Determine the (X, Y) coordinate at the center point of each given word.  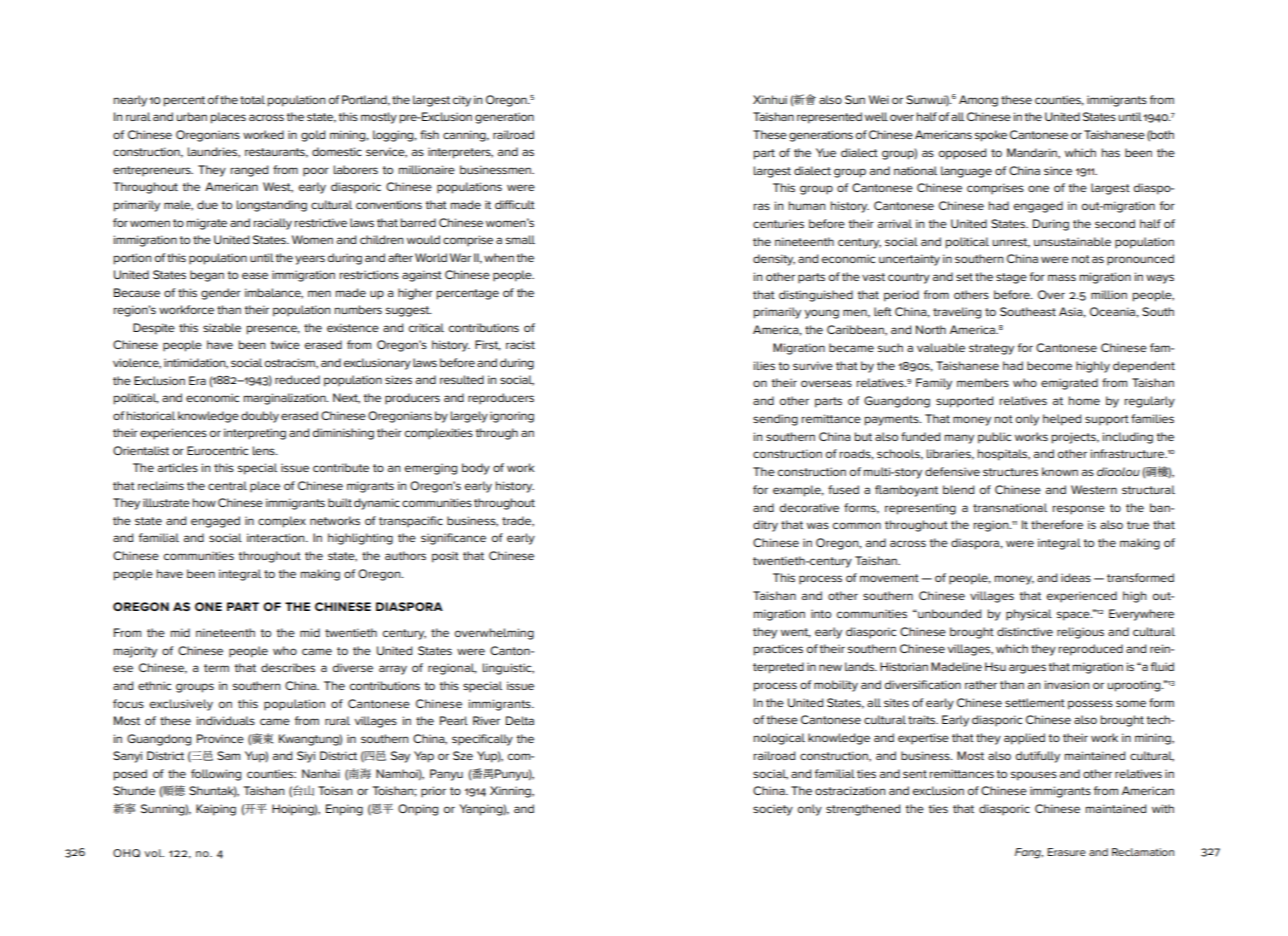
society (773, 810)
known (1060, 471)
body (476, 469)
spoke (991, 136)
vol (154, 853)
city (462, 101)
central (227, 485)
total (252, 99)
